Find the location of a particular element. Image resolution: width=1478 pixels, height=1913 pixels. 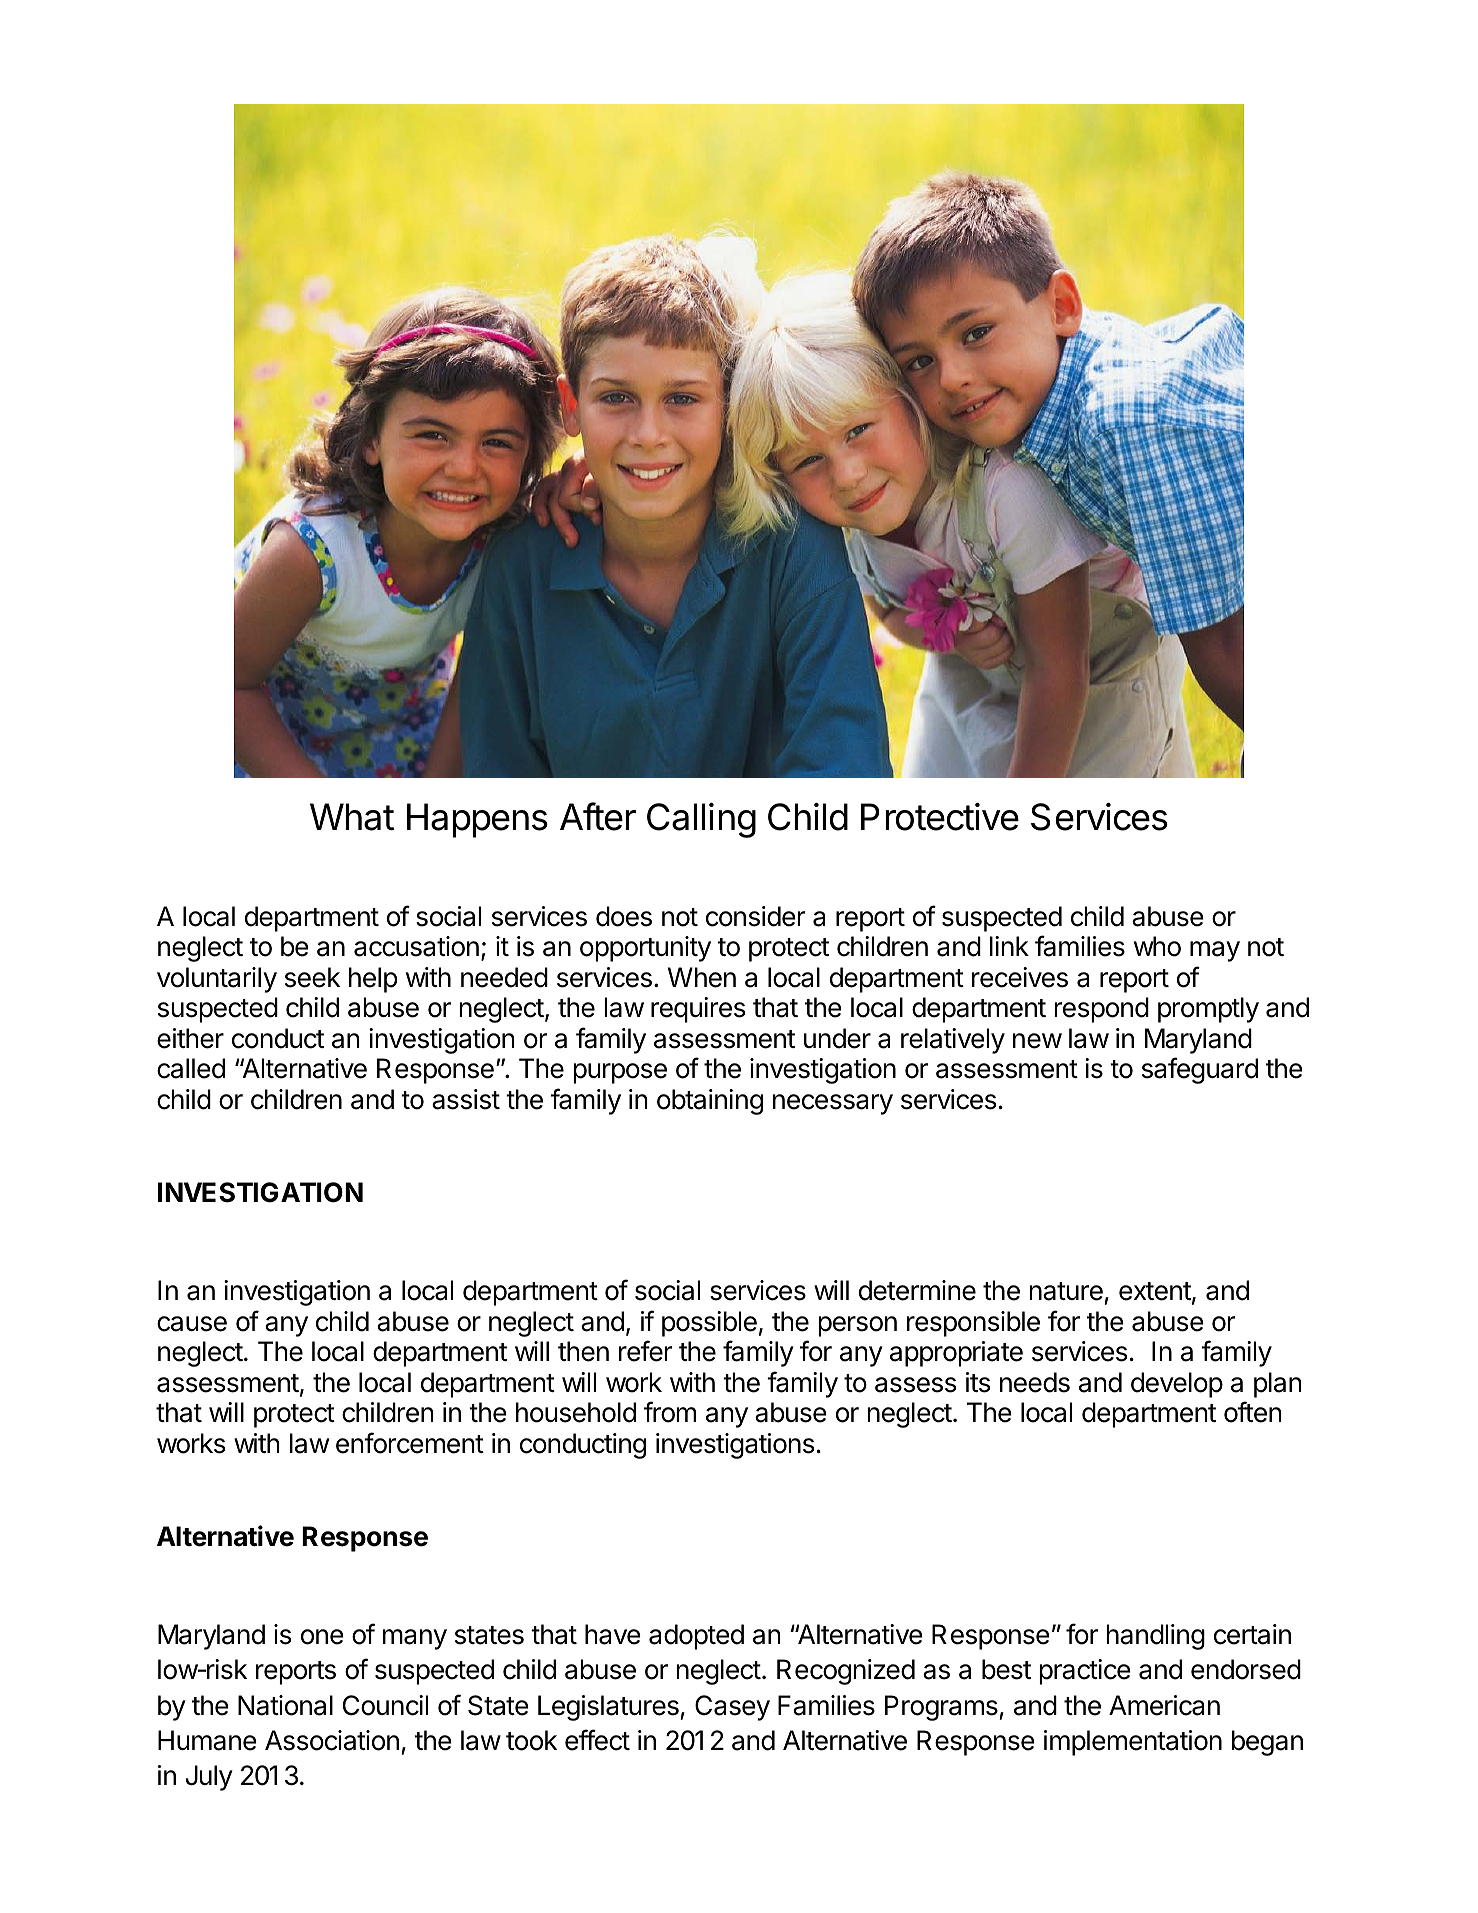

implementation is located at coordinates (1133, 1743).
